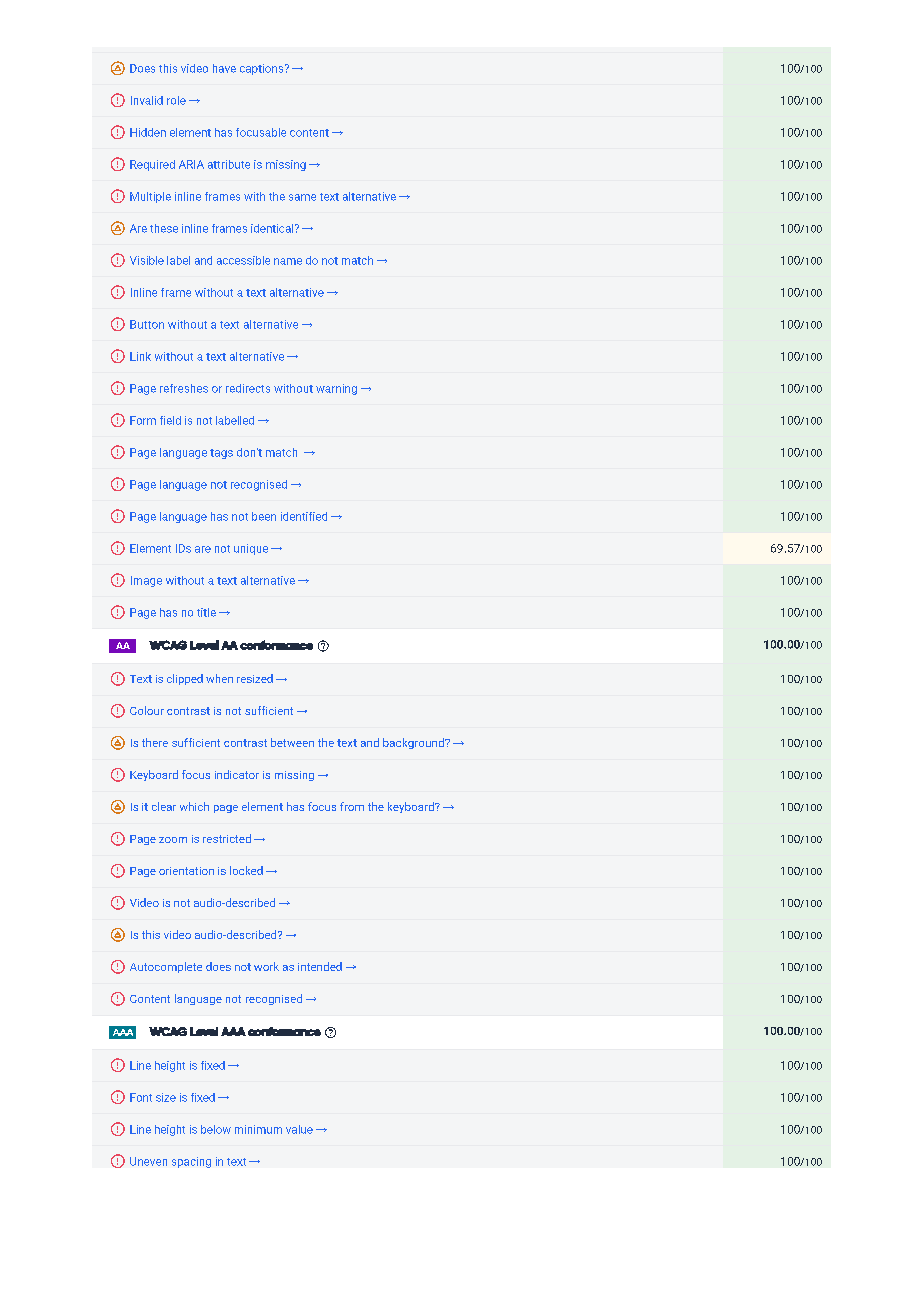 The height and width of the document is (1308, 924). What do you see at coordinates (146, 581) in the document?
I see `Image` at bounding box center [146, 581].
